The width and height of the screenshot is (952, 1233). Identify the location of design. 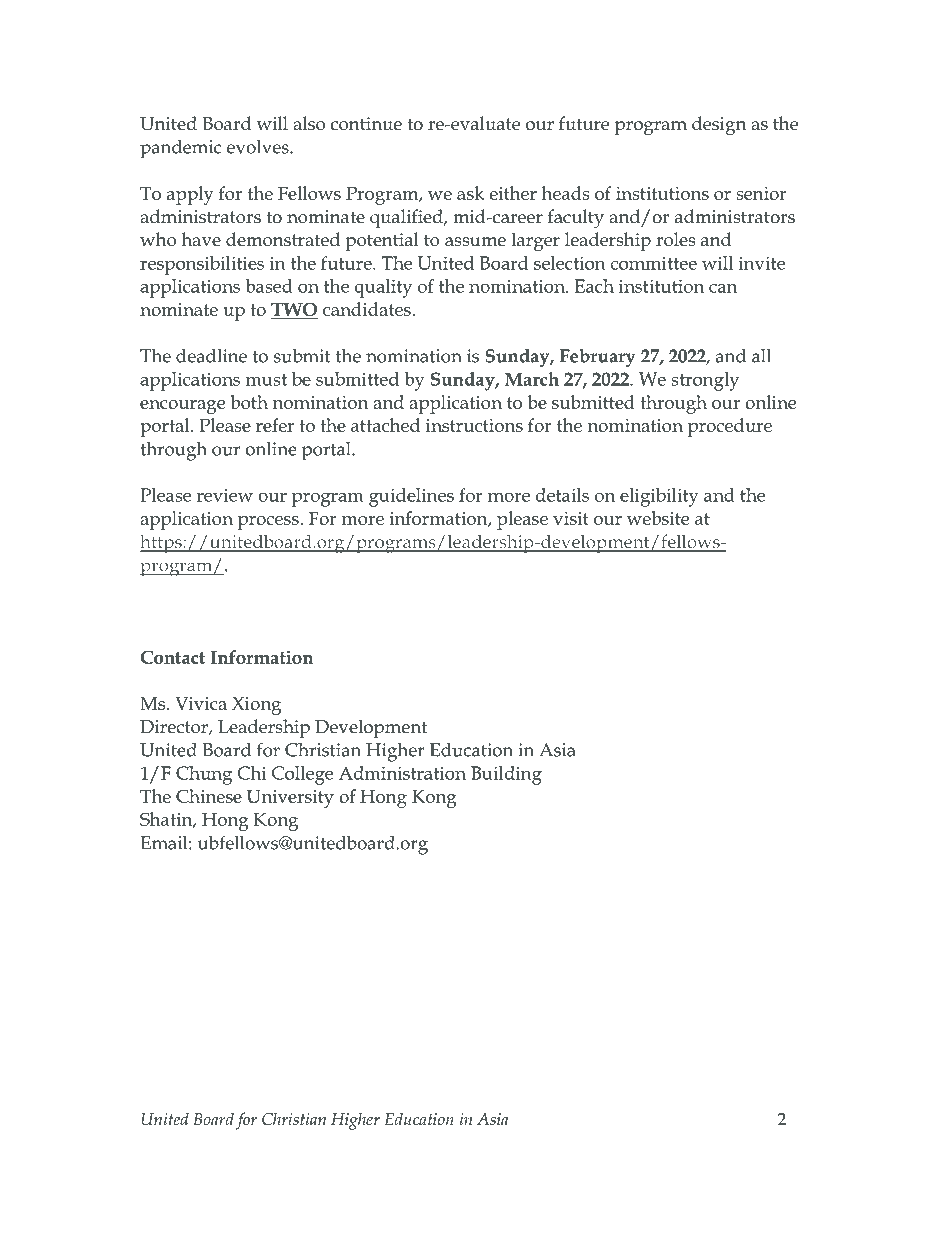
(719, 126).
